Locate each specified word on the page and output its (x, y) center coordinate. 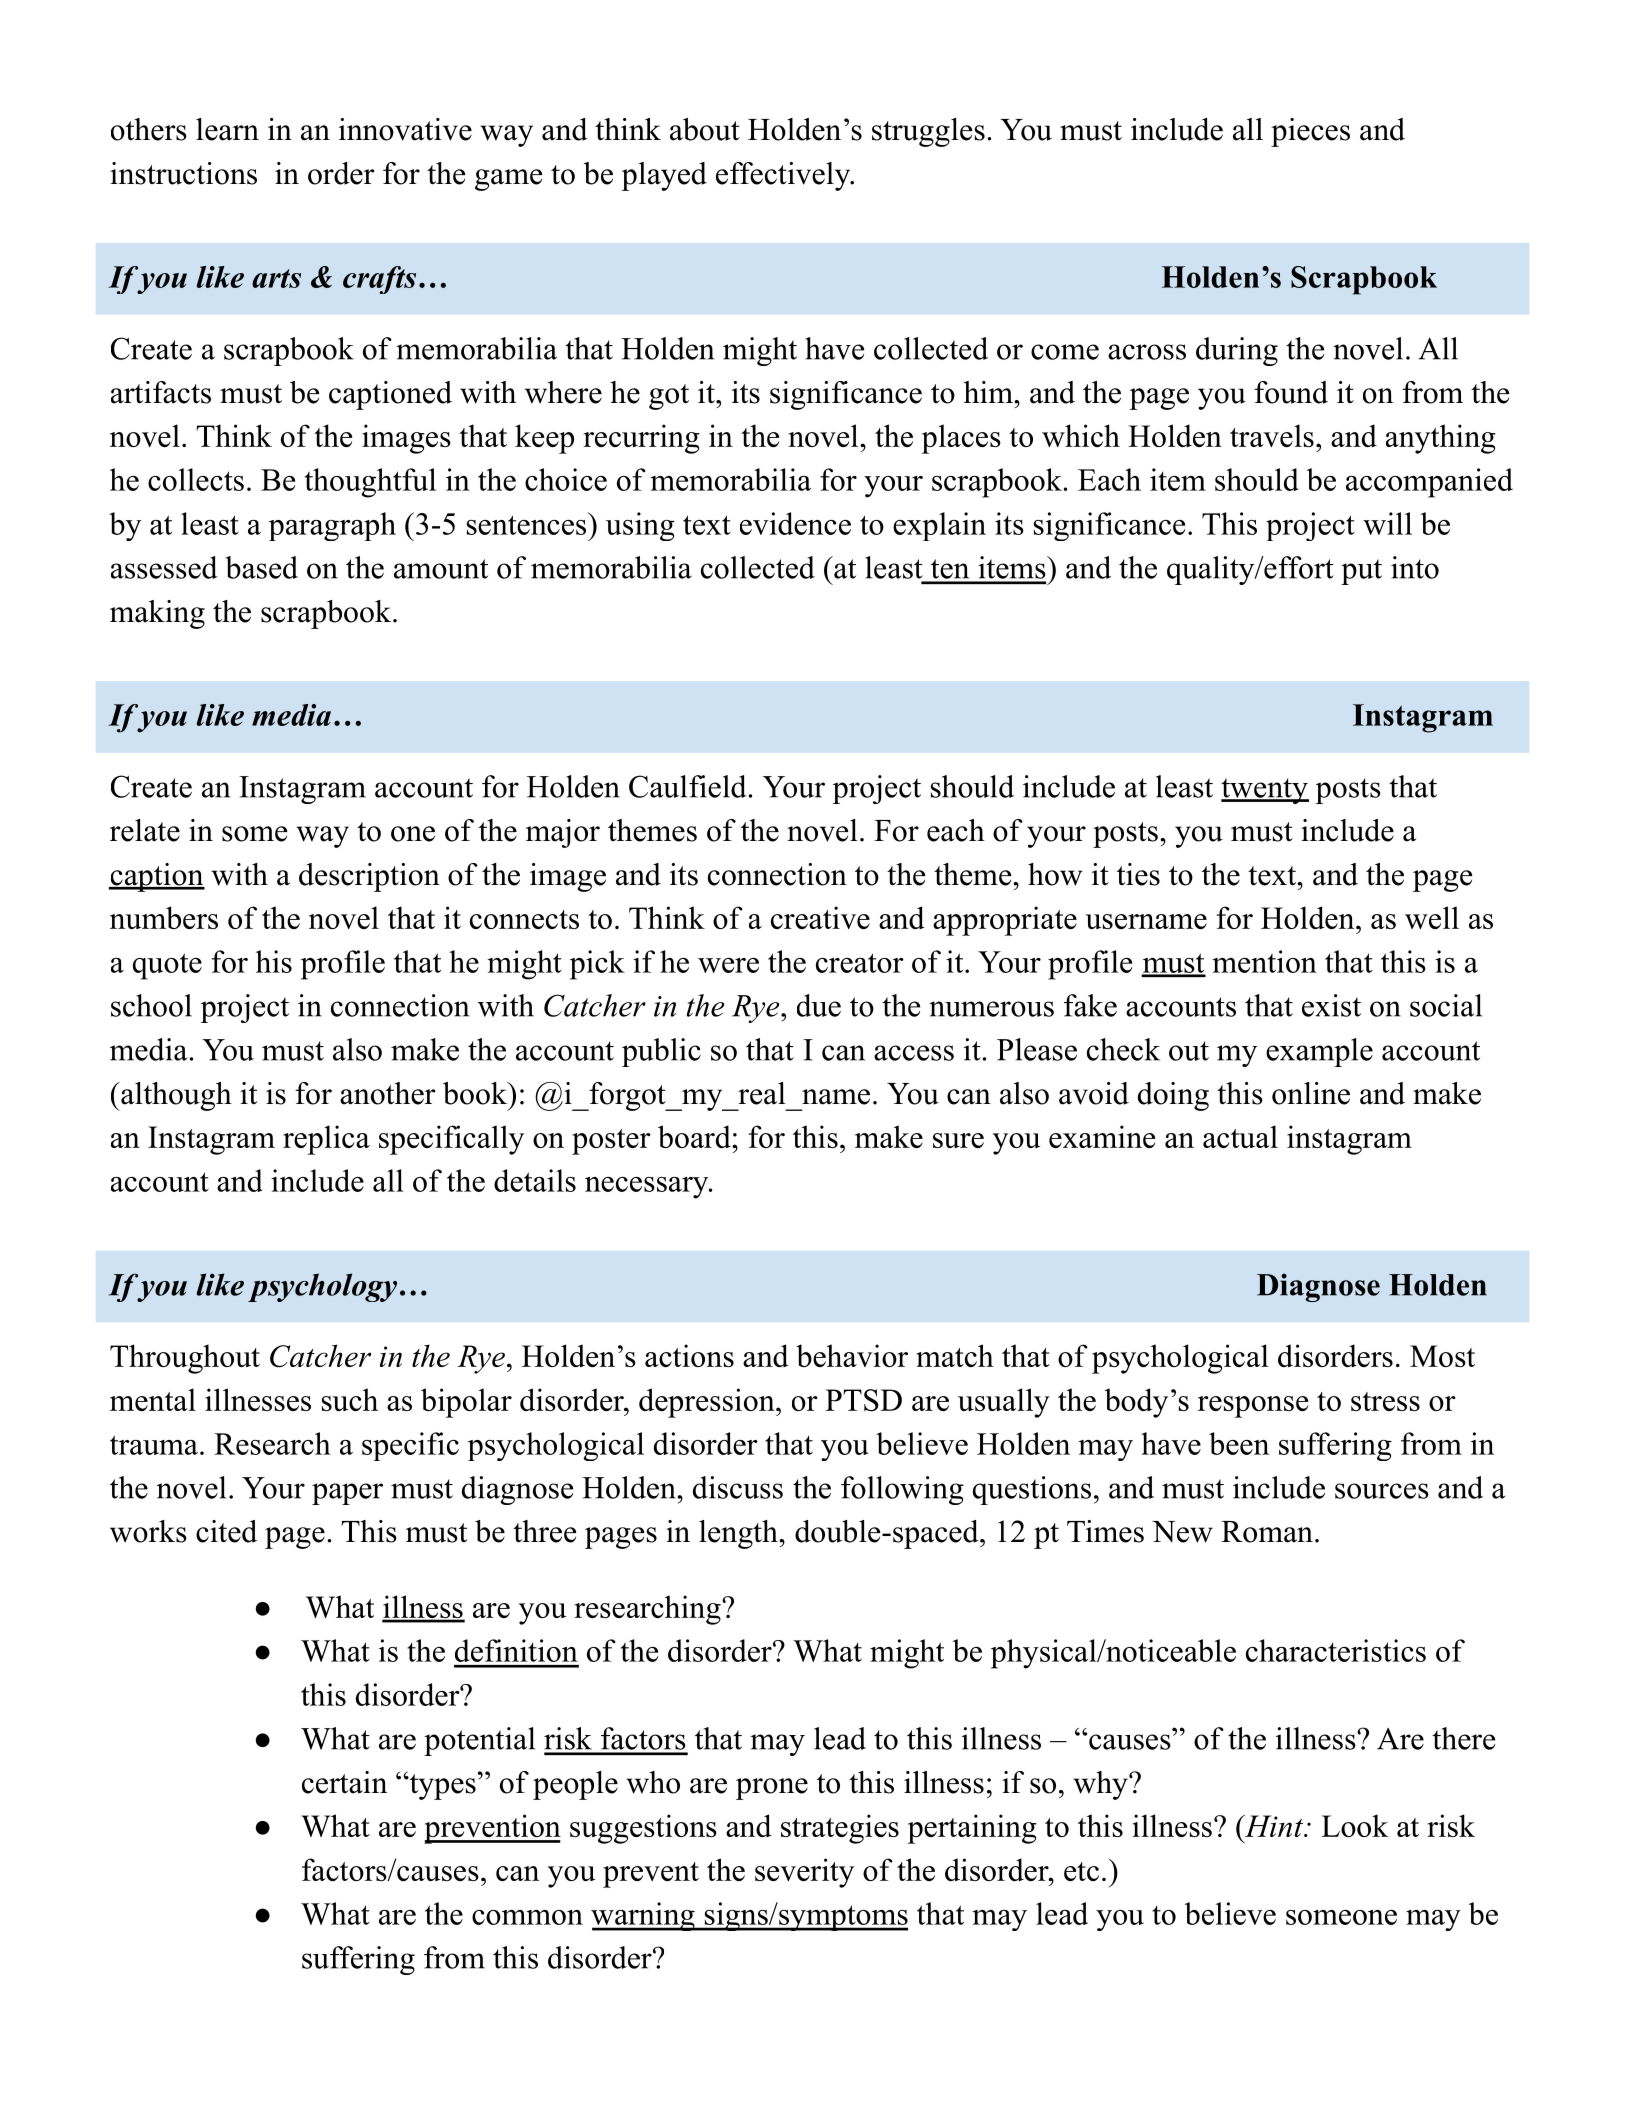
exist (1331, 1005)
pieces (1310, 132)
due (819, 1005)
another (388, 1093)
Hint (1273, 1826)
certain (344, 1782)
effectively (784, 176)
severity (804, 1873)
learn (227, 129)
